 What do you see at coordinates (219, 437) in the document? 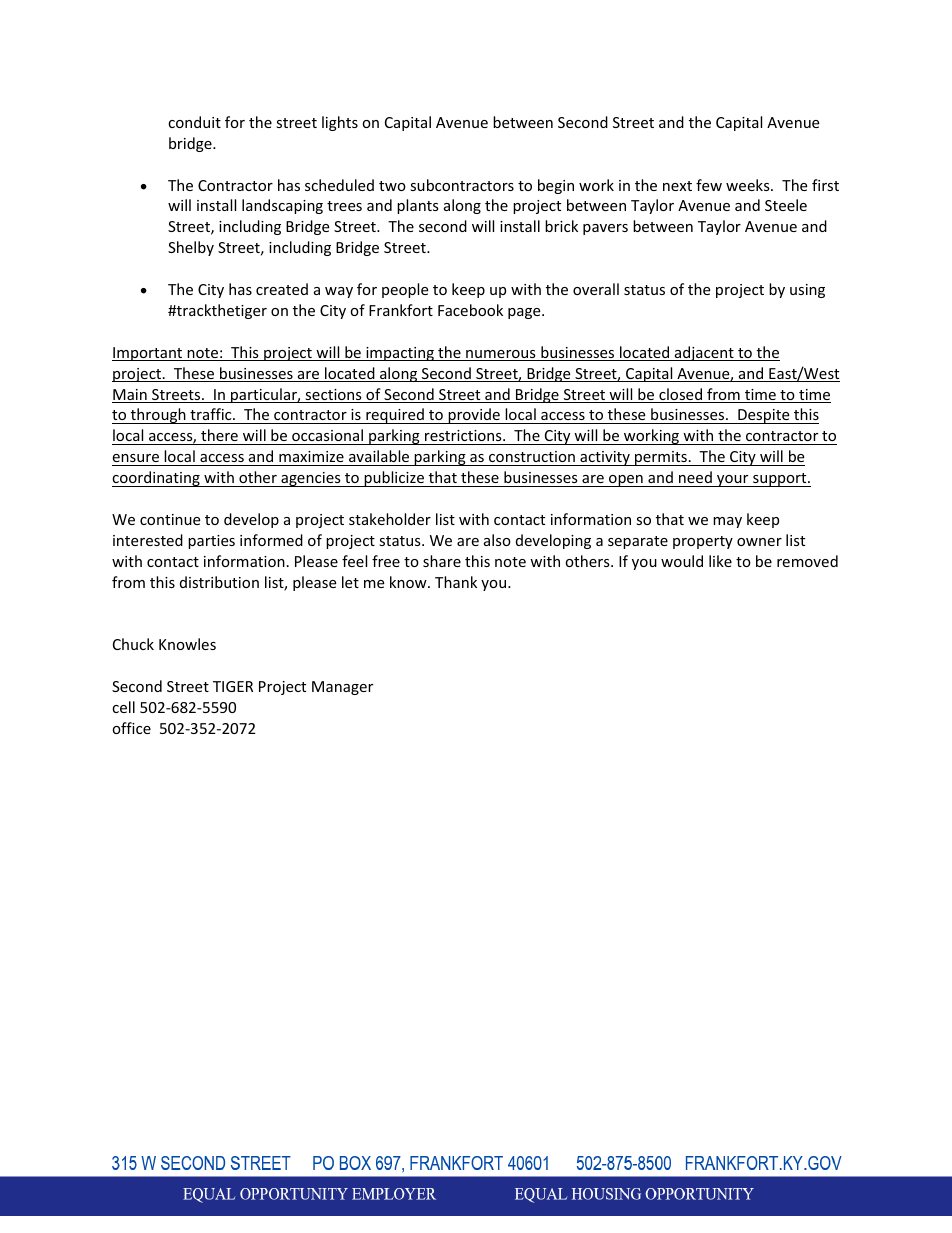
I see `there` at bounding box center [219, 437].
